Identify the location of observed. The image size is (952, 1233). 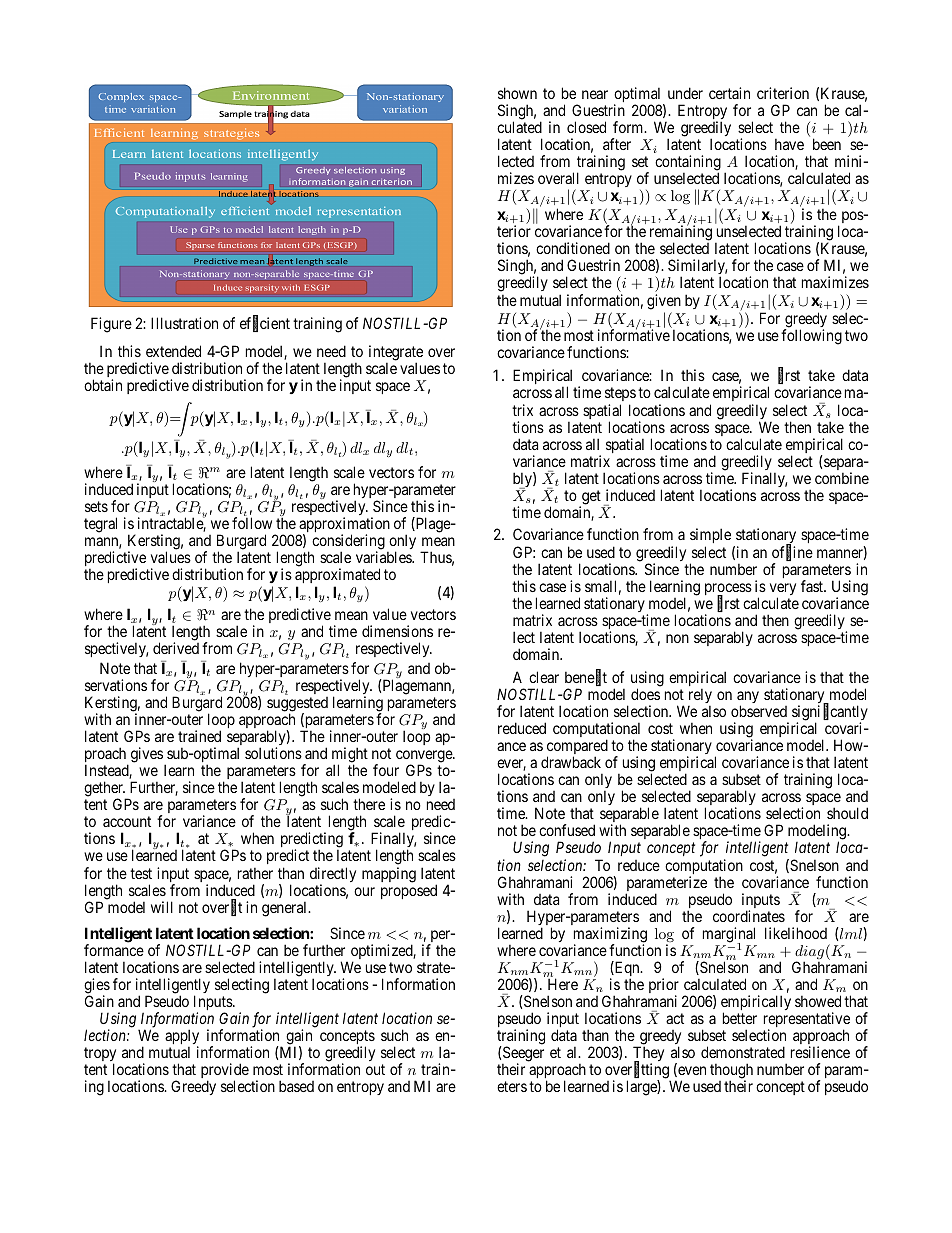
(759, 711).
